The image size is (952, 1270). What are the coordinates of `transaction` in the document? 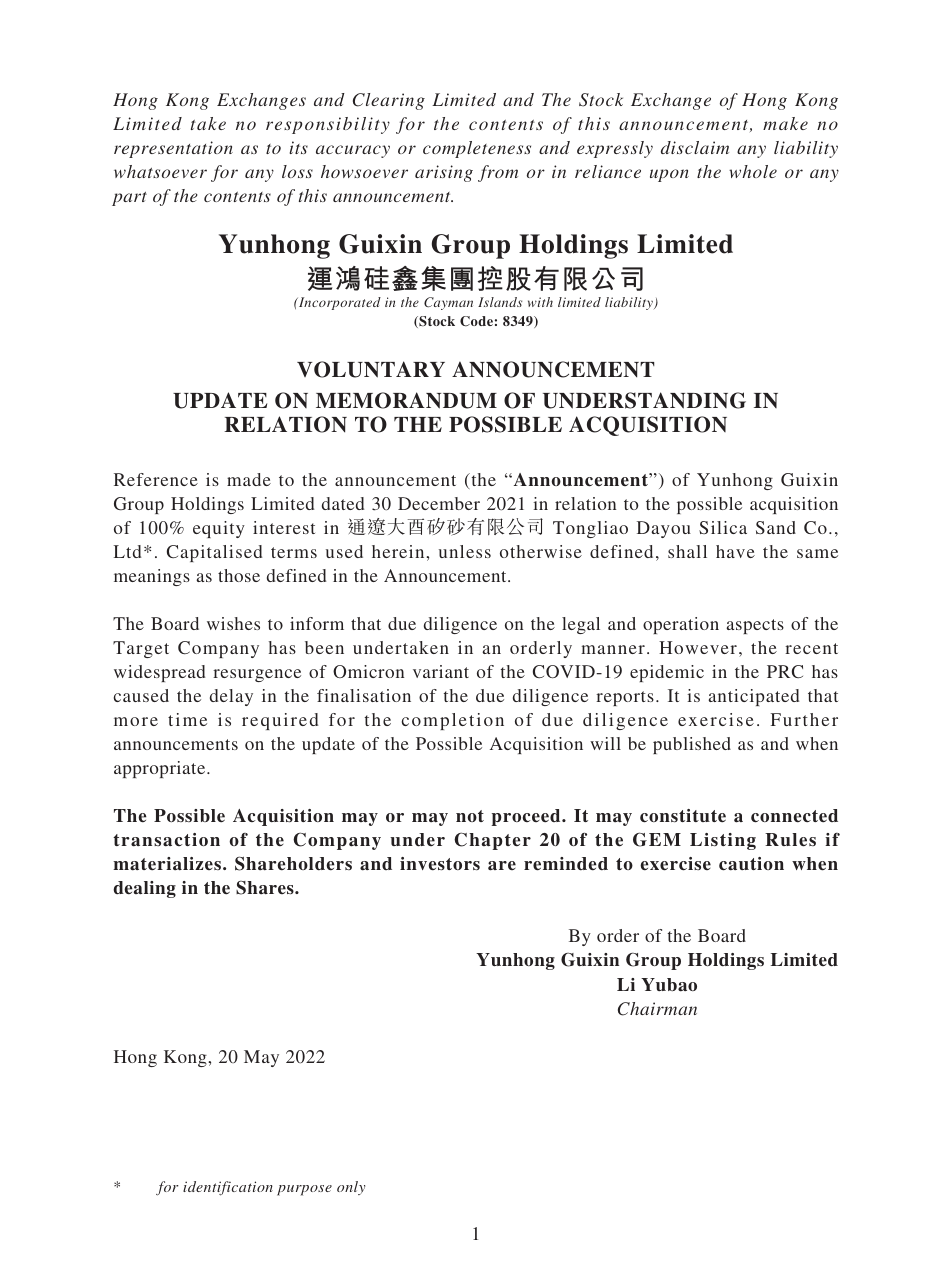 It's located at (166, 840).
